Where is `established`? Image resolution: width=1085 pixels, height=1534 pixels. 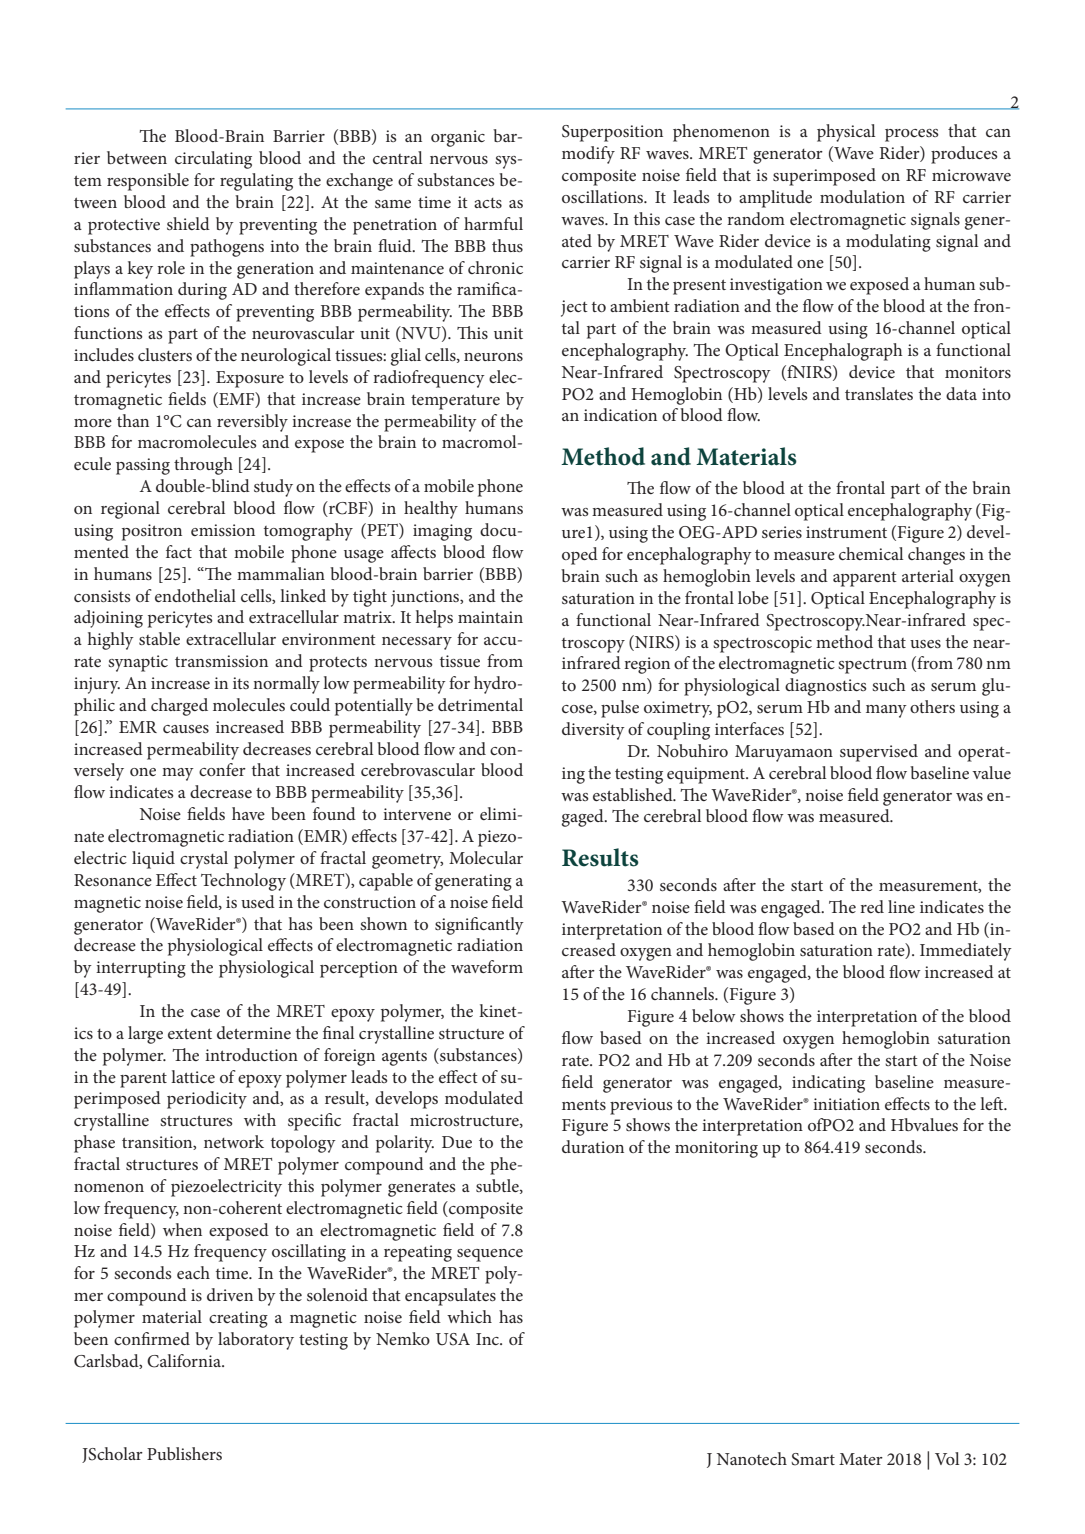 established is located at coordinates (634, 794).
